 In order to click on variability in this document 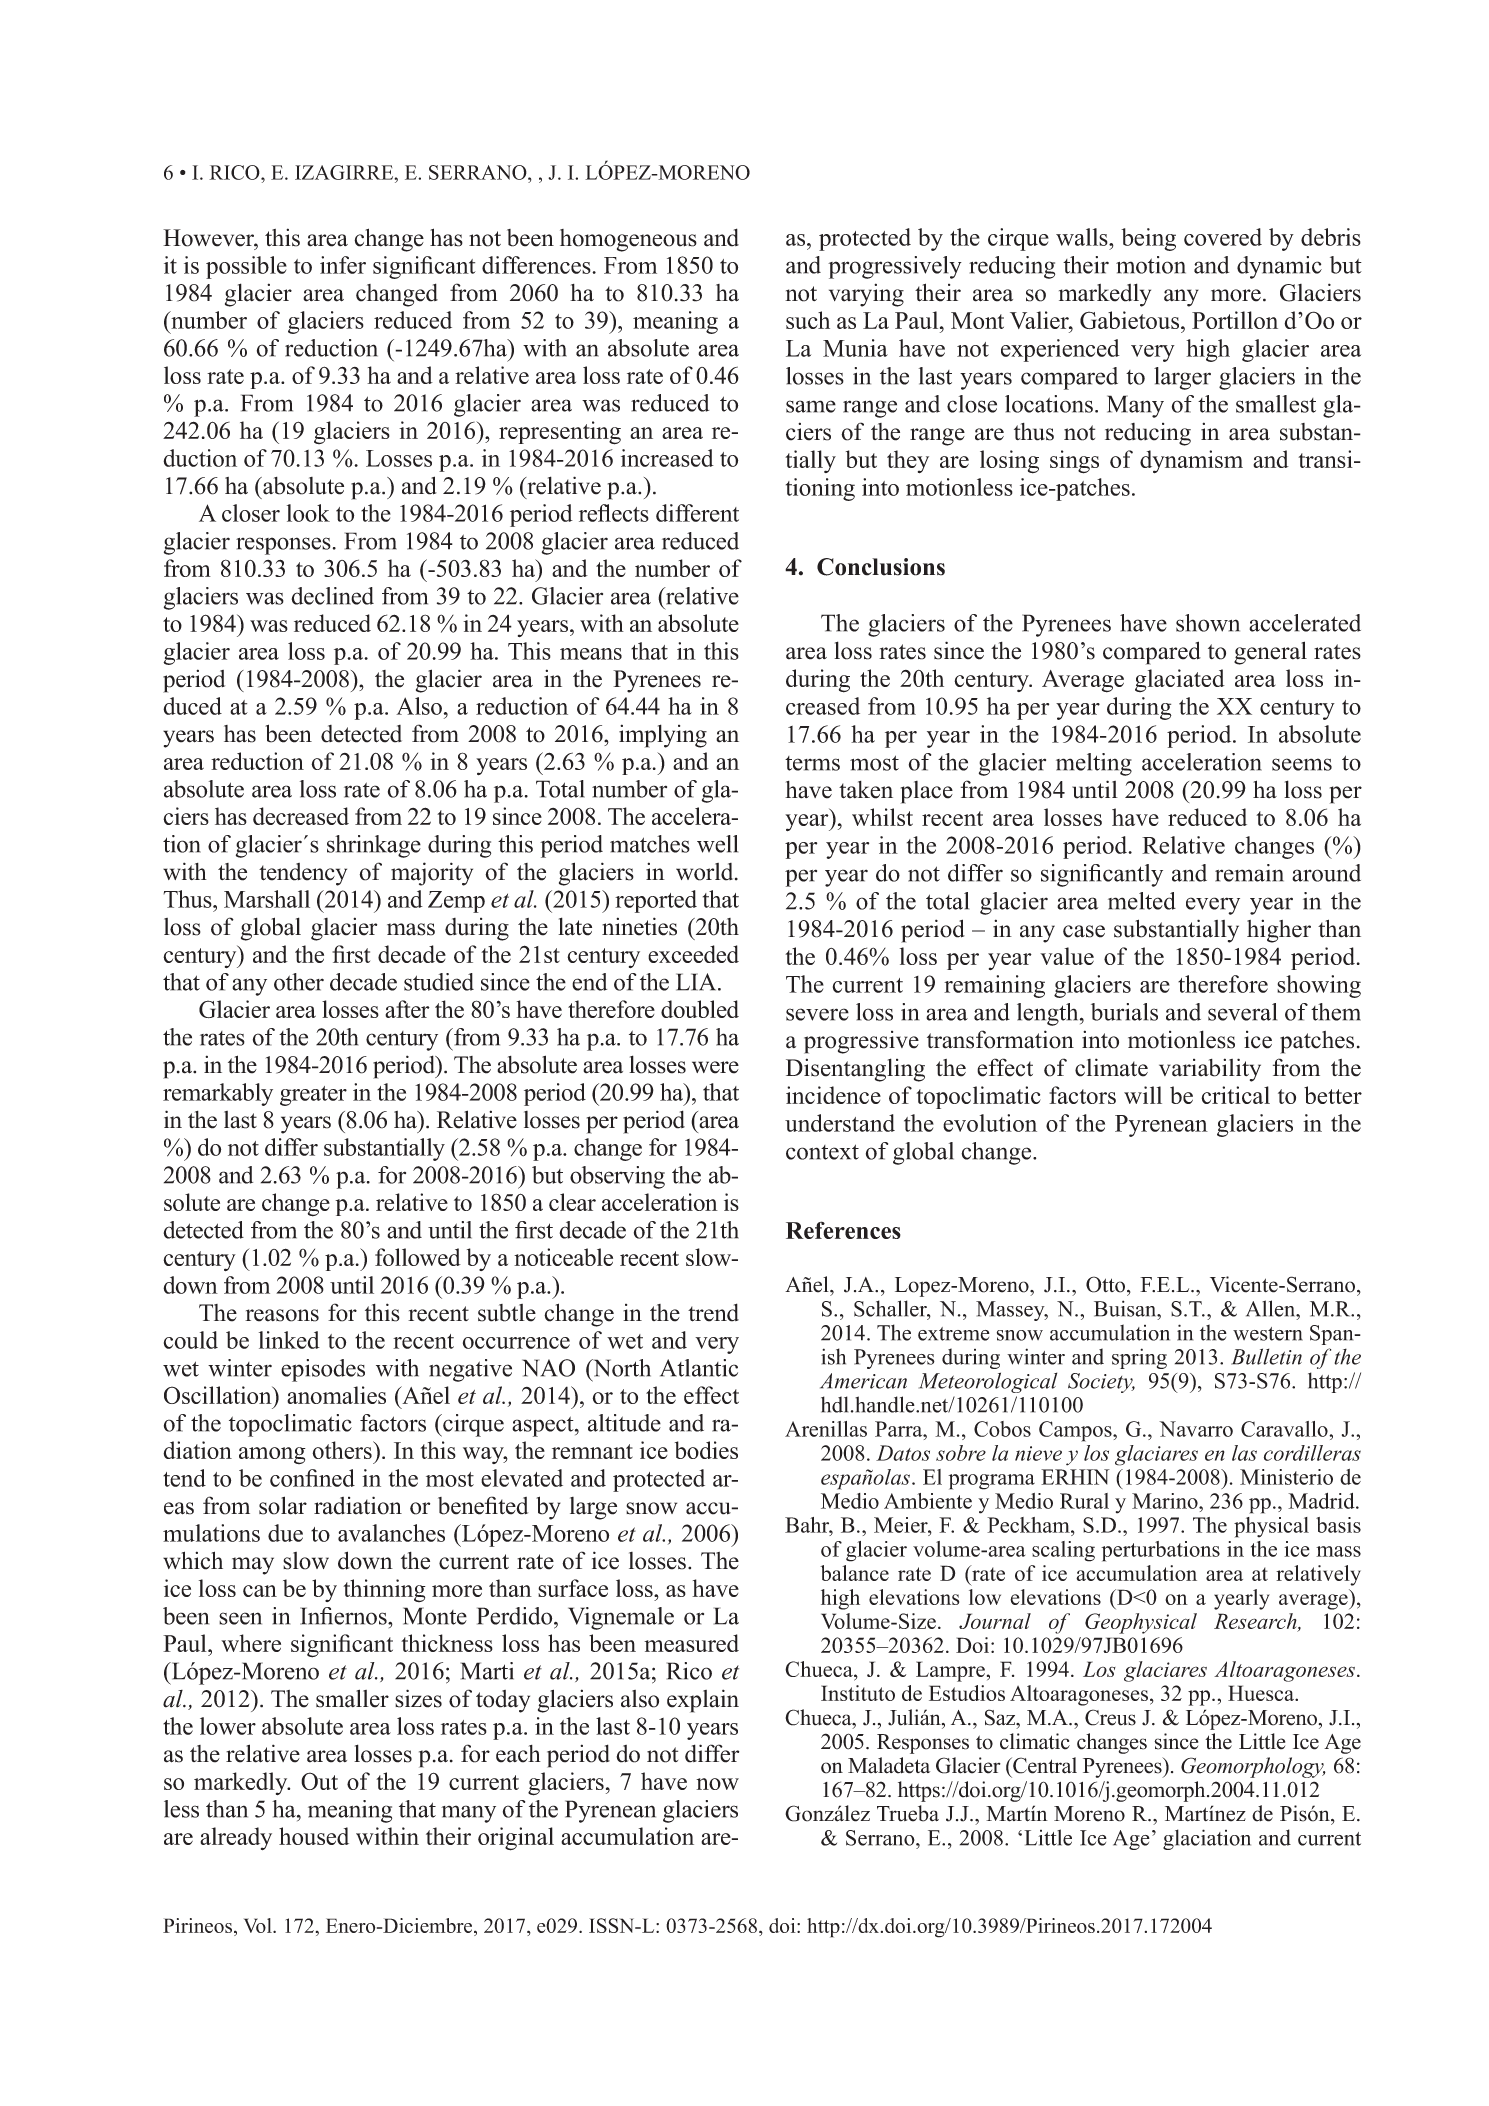, I will do `click(1210, 1070)`.
